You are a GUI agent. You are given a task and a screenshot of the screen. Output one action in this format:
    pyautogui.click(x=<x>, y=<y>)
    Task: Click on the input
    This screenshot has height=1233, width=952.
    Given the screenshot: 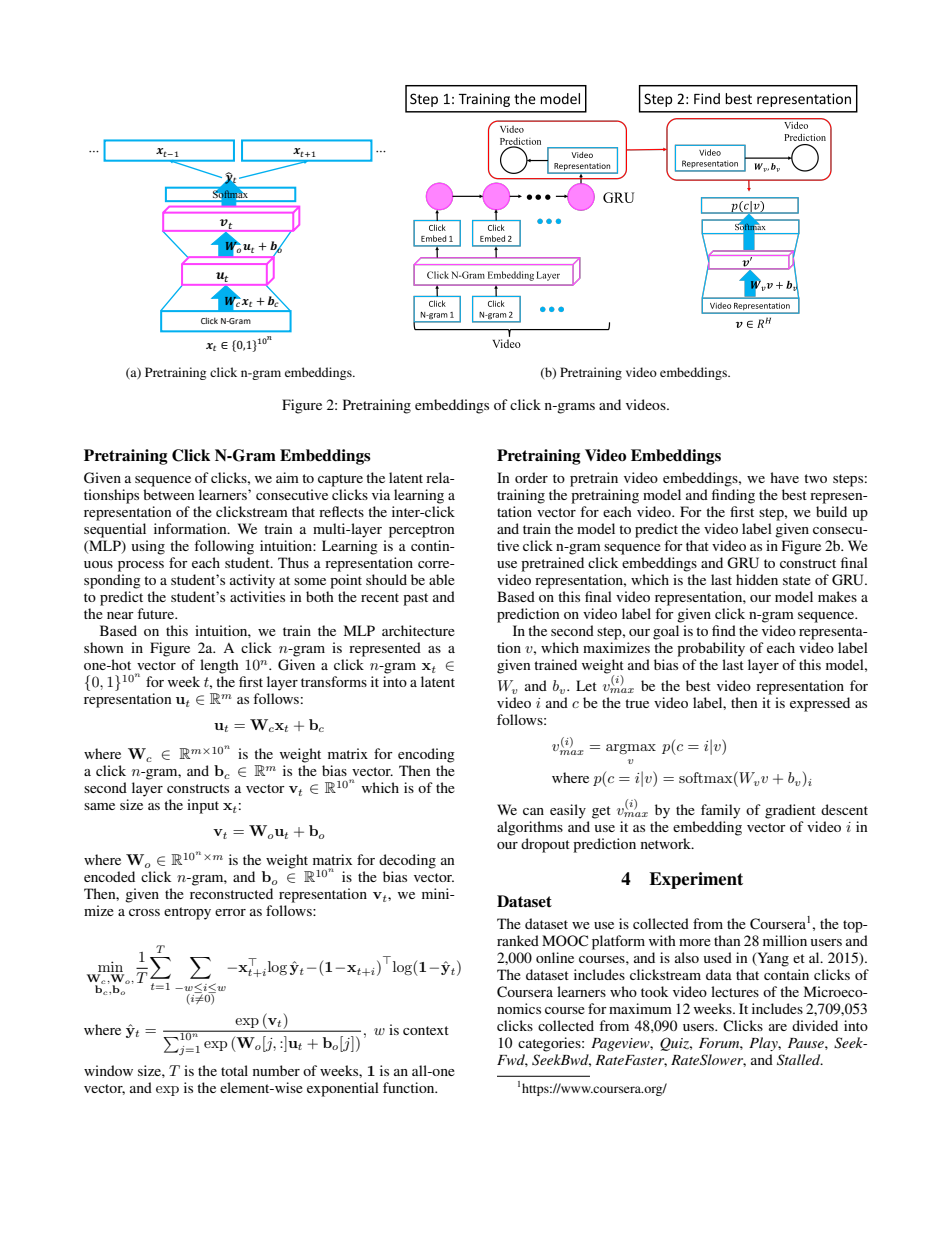 What is the action you would take?
    pyautogui.click(x=203, y=806)
